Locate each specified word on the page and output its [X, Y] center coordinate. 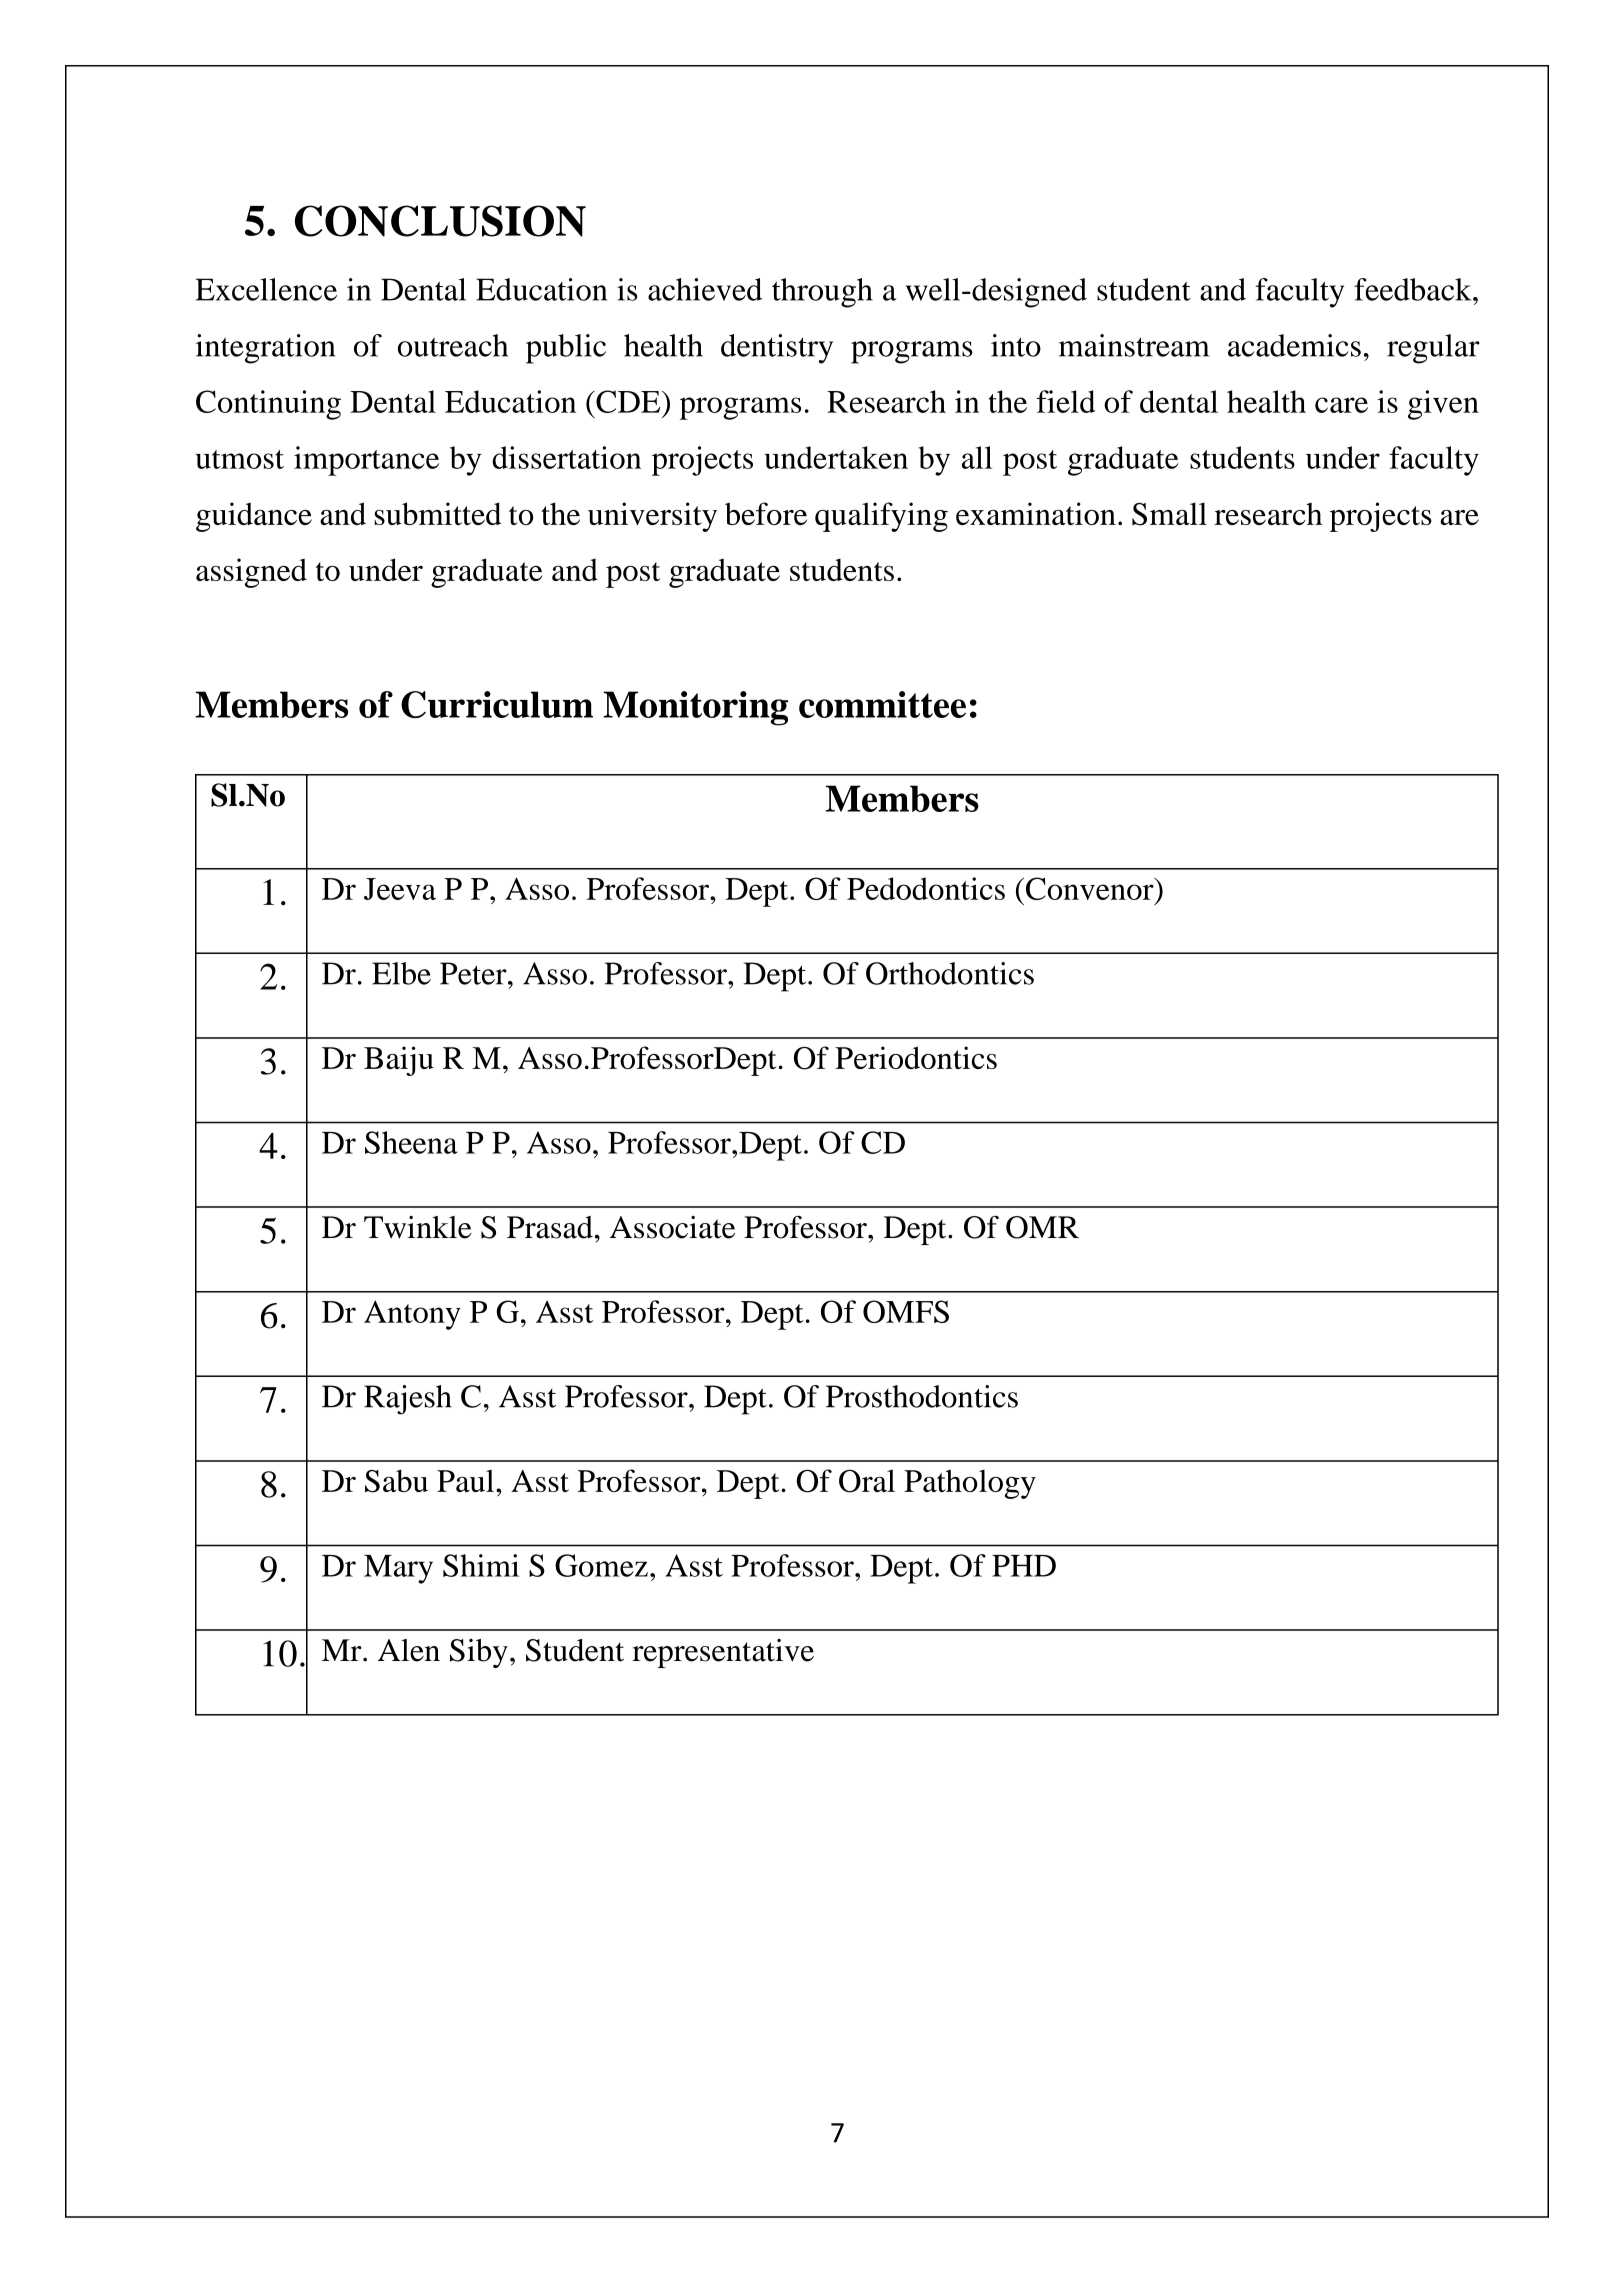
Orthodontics [950, 973]
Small [1169, 514]
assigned [251, 573]
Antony [412, 1315]
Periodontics [916, 1057]
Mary [398, 1569]
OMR [1042, 1227]
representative [723, 1653]
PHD [1024, 1566]
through [822, 293]
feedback [1414, 289]
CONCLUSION [440, 221]
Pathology [970, 1484]
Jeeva [400, 889]
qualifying [881, 517]
